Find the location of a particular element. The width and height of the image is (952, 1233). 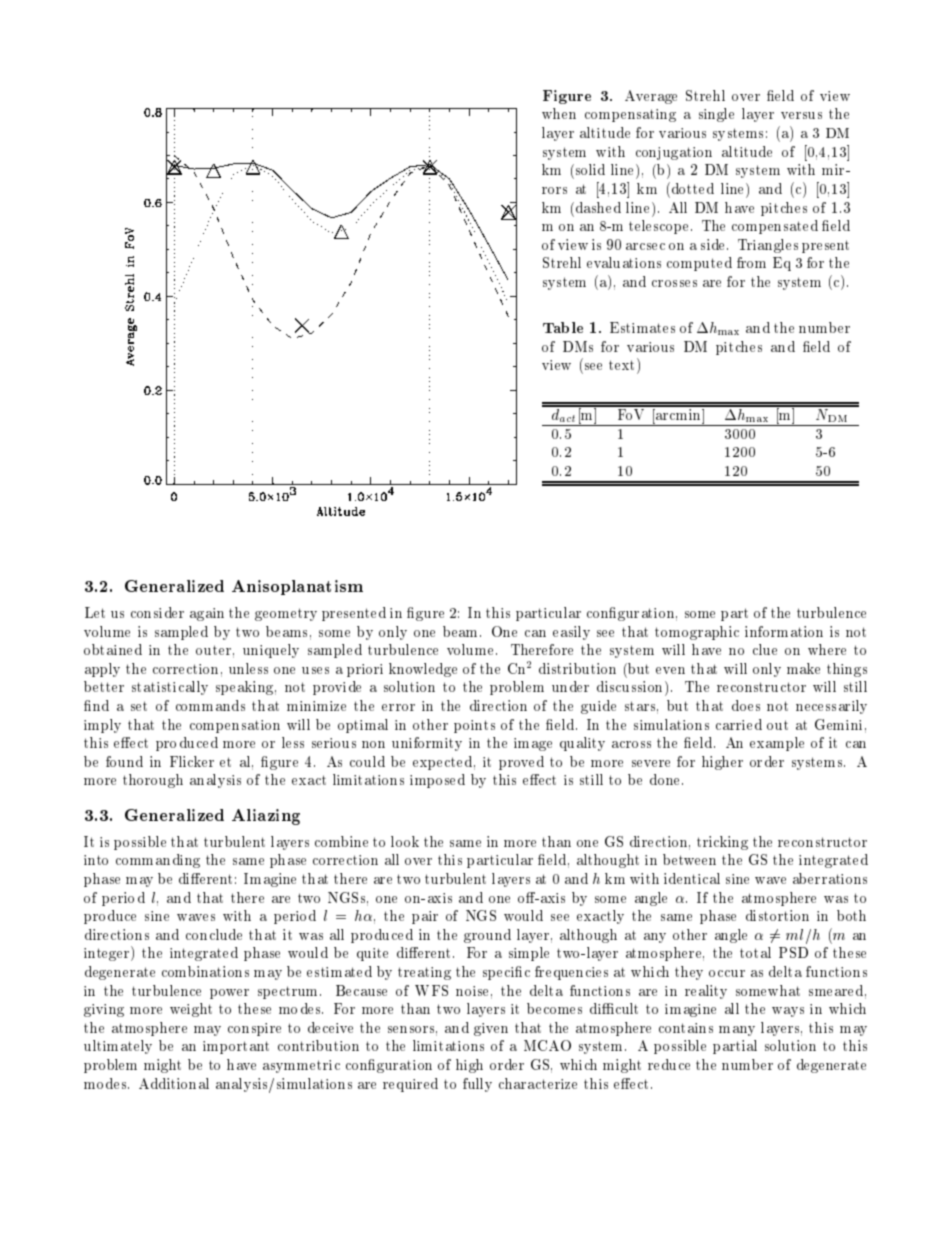

Estimates is located at coordinates (642, 327).
